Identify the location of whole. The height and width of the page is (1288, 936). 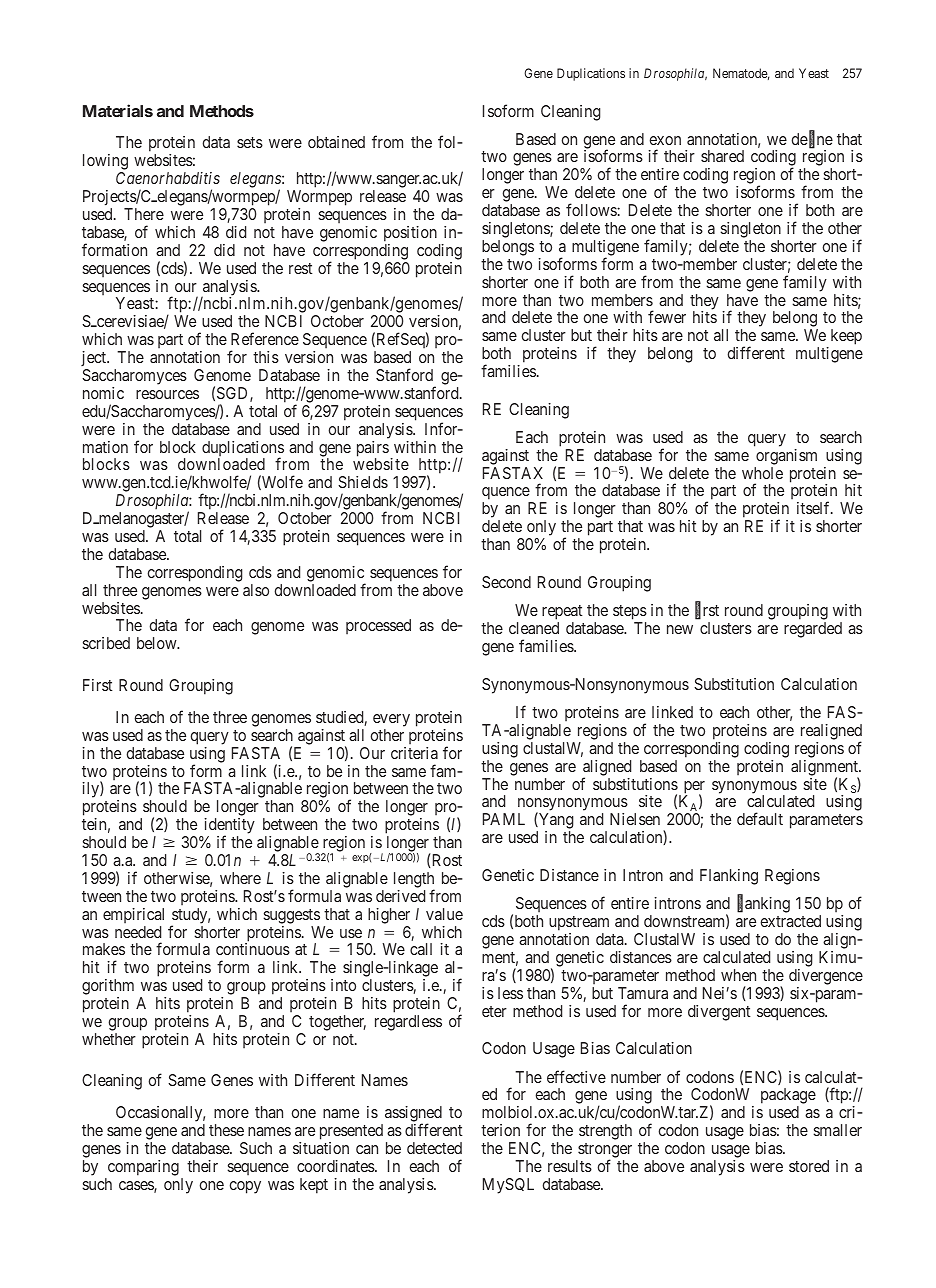
(762, 473).
